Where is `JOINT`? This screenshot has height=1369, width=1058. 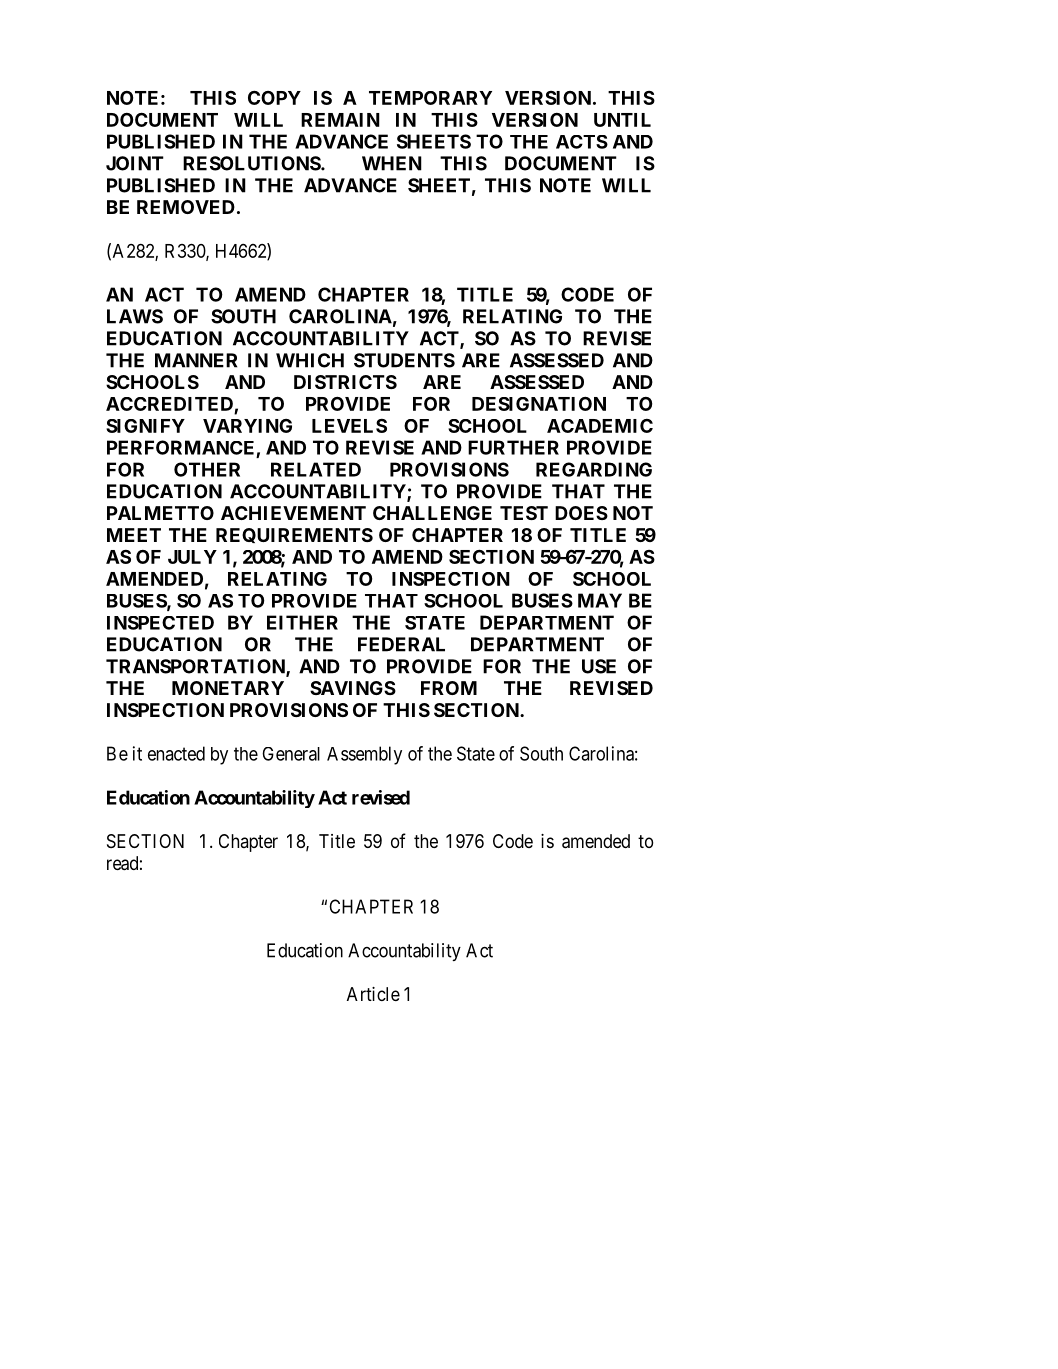
JOINT is located at coordinates (135, 163).
